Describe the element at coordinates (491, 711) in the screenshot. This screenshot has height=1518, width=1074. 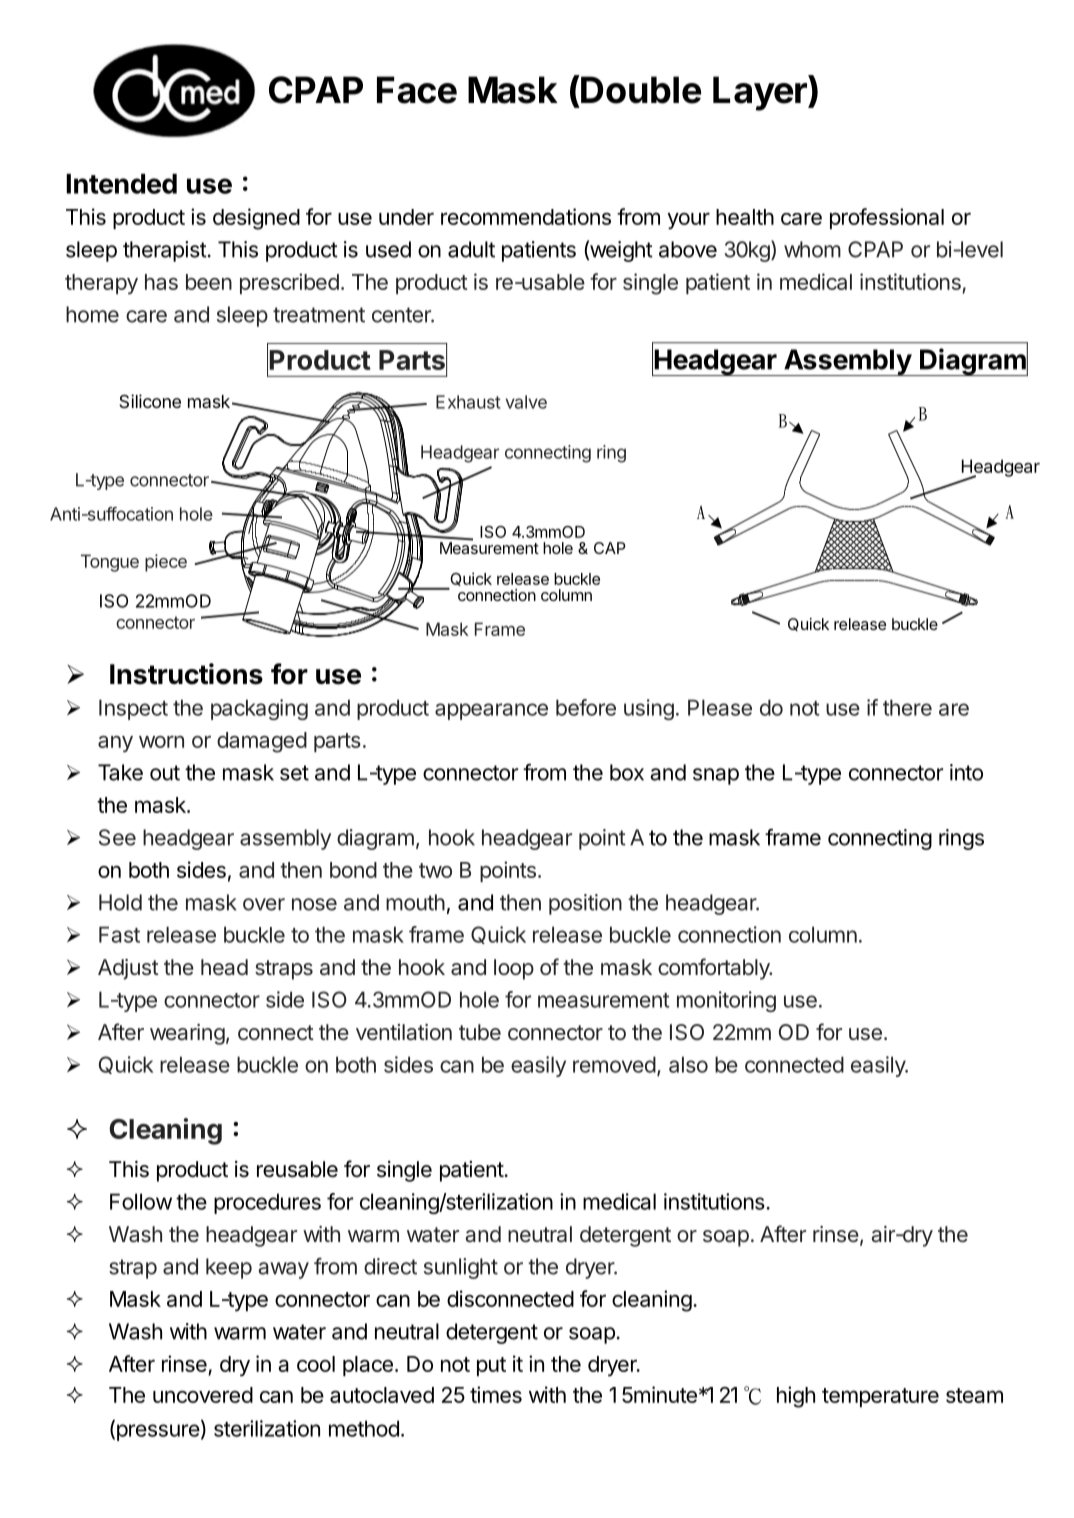
I see `appearance` at that location.
